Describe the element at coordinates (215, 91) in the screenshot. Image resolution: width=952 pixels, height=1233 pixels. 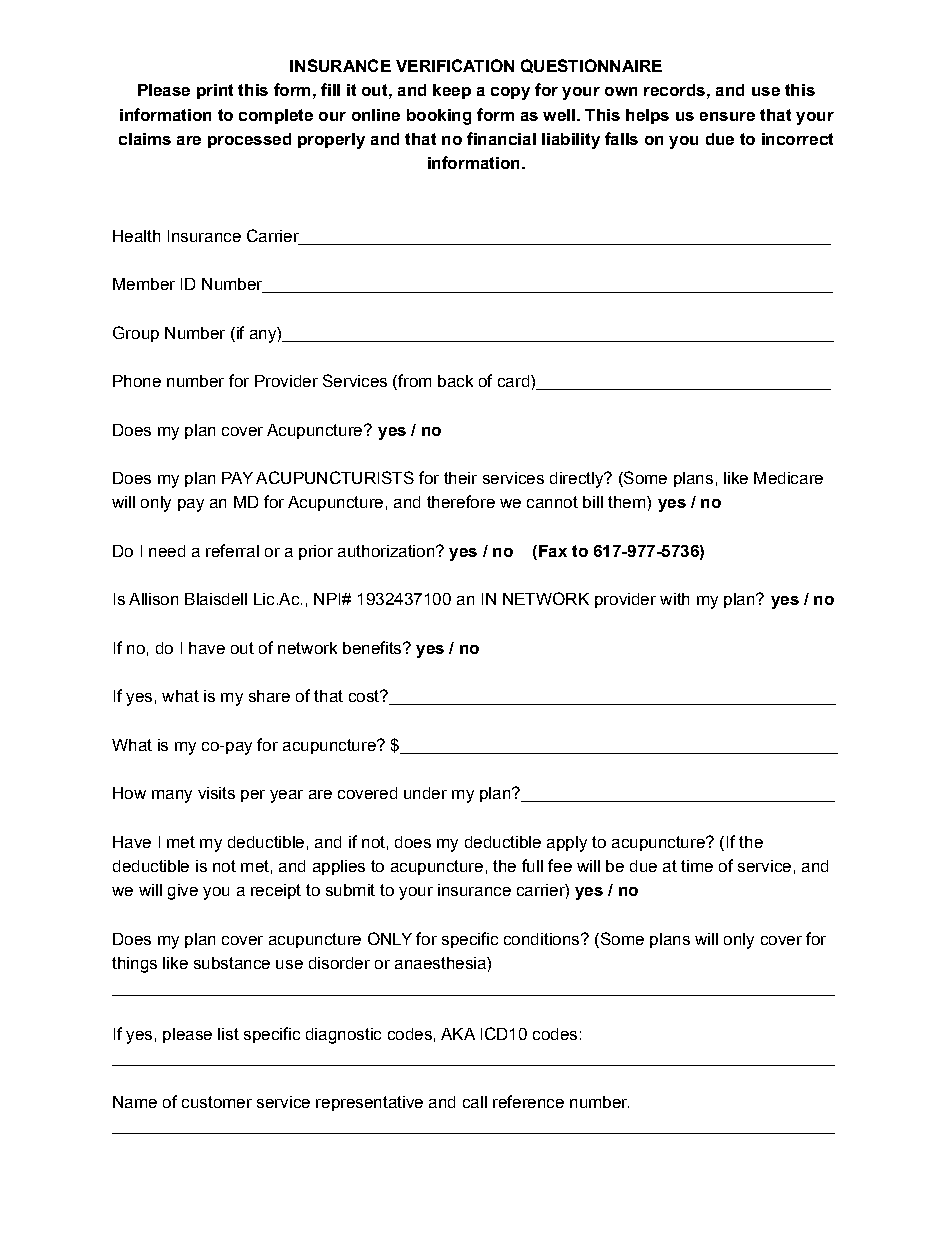
I see `print` at that location.
